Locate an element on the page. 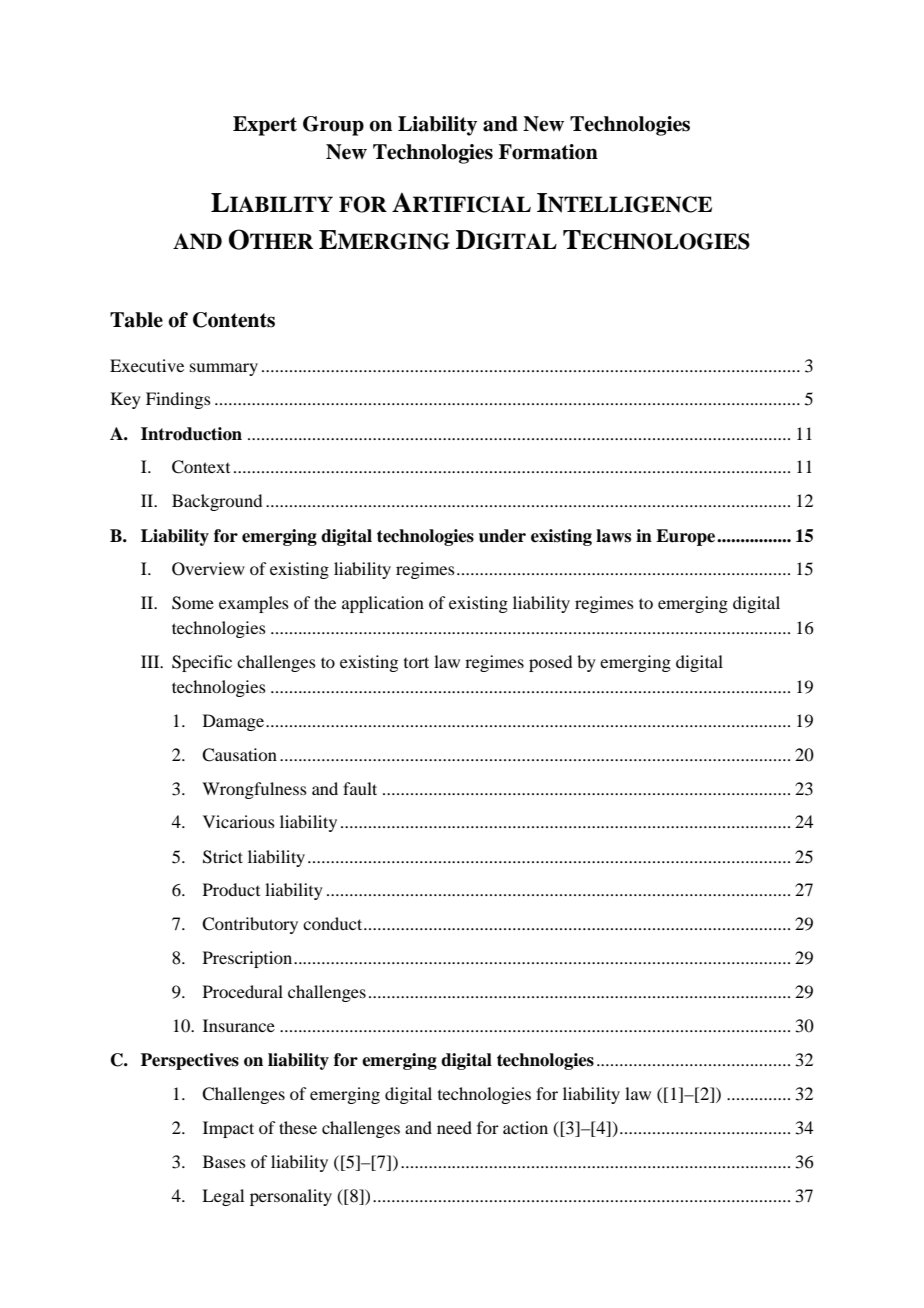 The height and width of the document is (1308, 924). Background is located at coordinates (217, 502).
